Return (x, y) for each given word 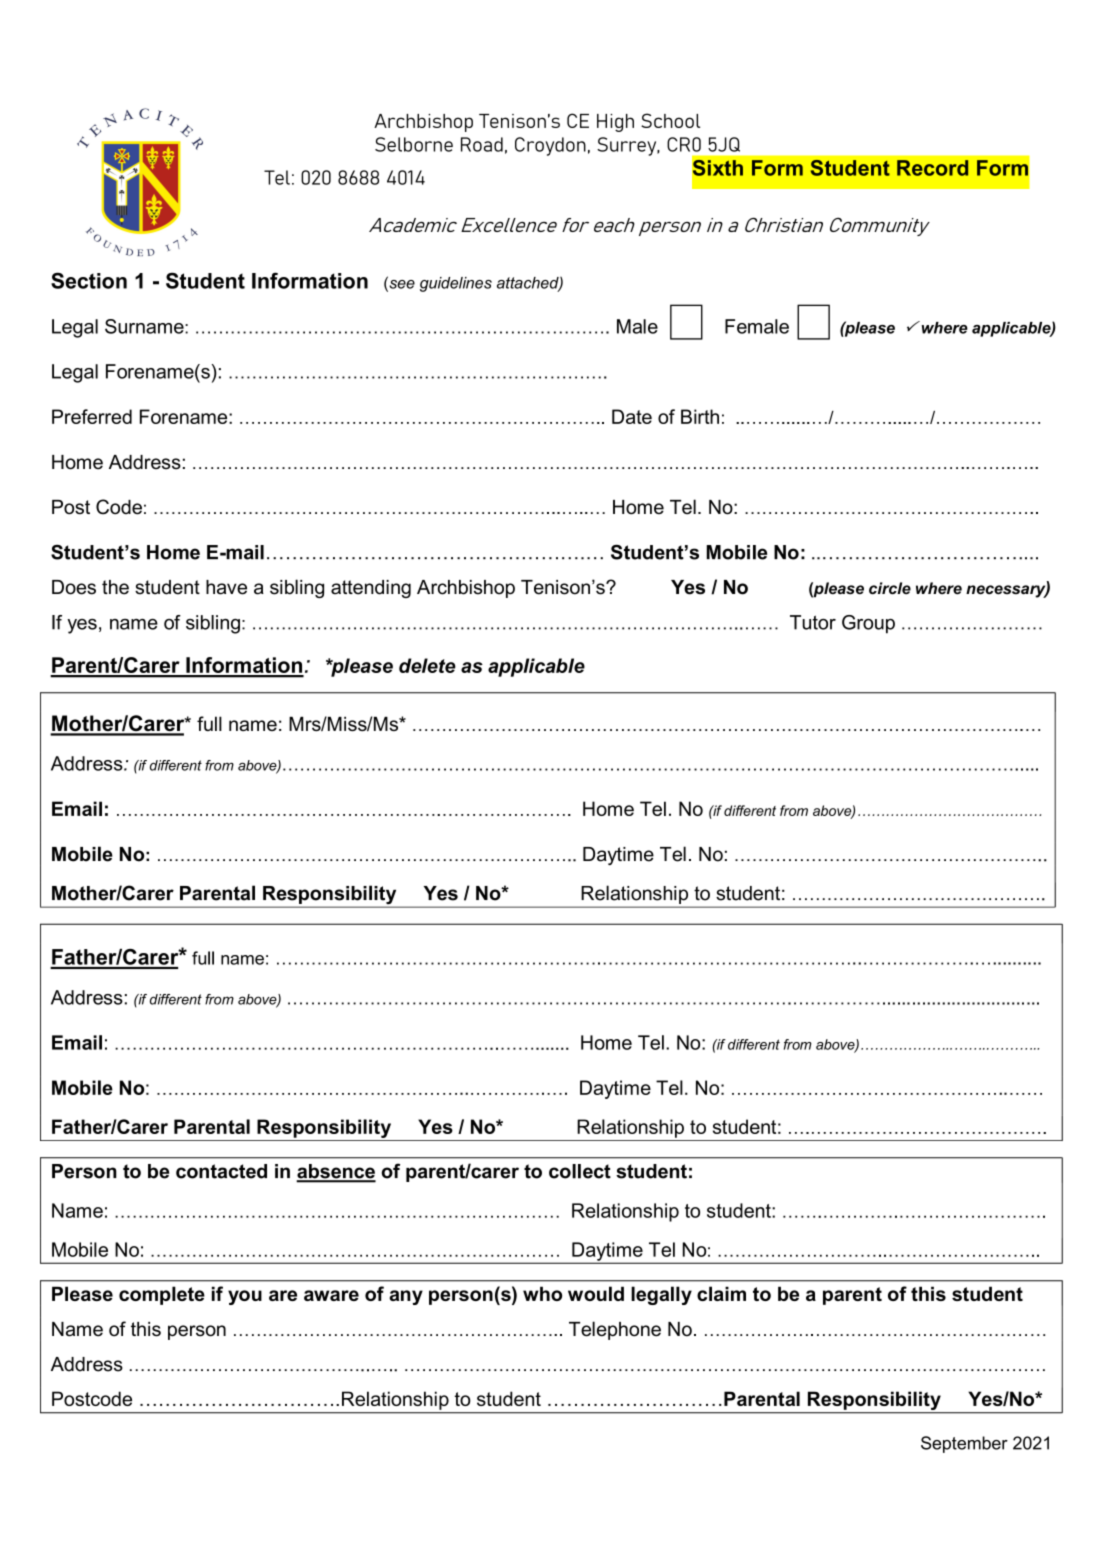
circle (890, 588)
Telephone (615, 1330)
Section (89, 280)
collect (580, 1171)
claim (721, 1293)
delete (427, 665)
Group (868, 624)
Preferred (92, 416)
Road (482, 144)
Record (932, 168)
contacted (221, 1171)
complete (162, 1295)
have (226, 587)
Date (632, 416)
